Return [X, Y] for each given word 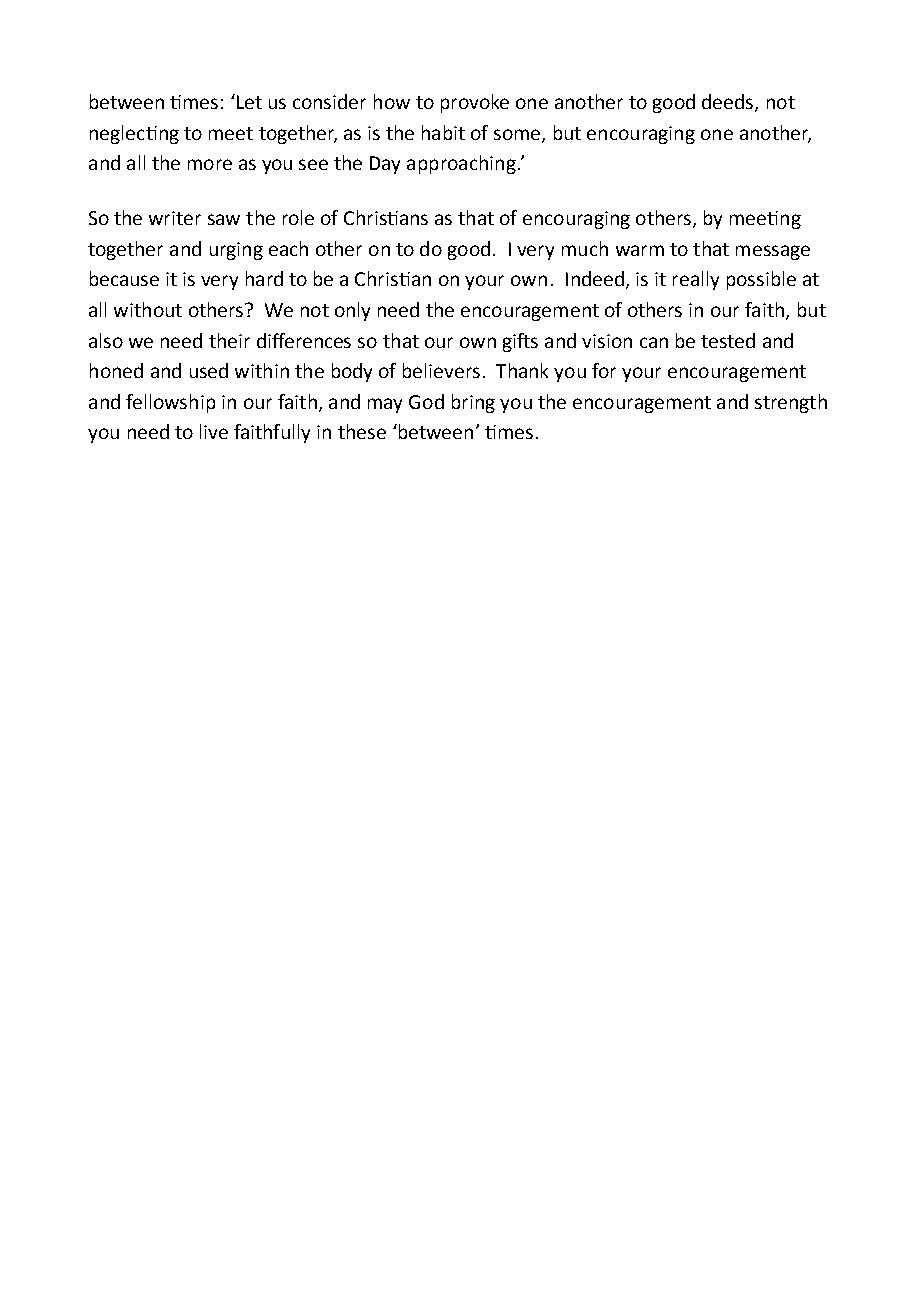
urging [236, 251]
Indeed [595, 278]
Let [249, 102]
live [214, 431]
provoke [475, 103]
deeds [729, 103]
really [696, 280]
